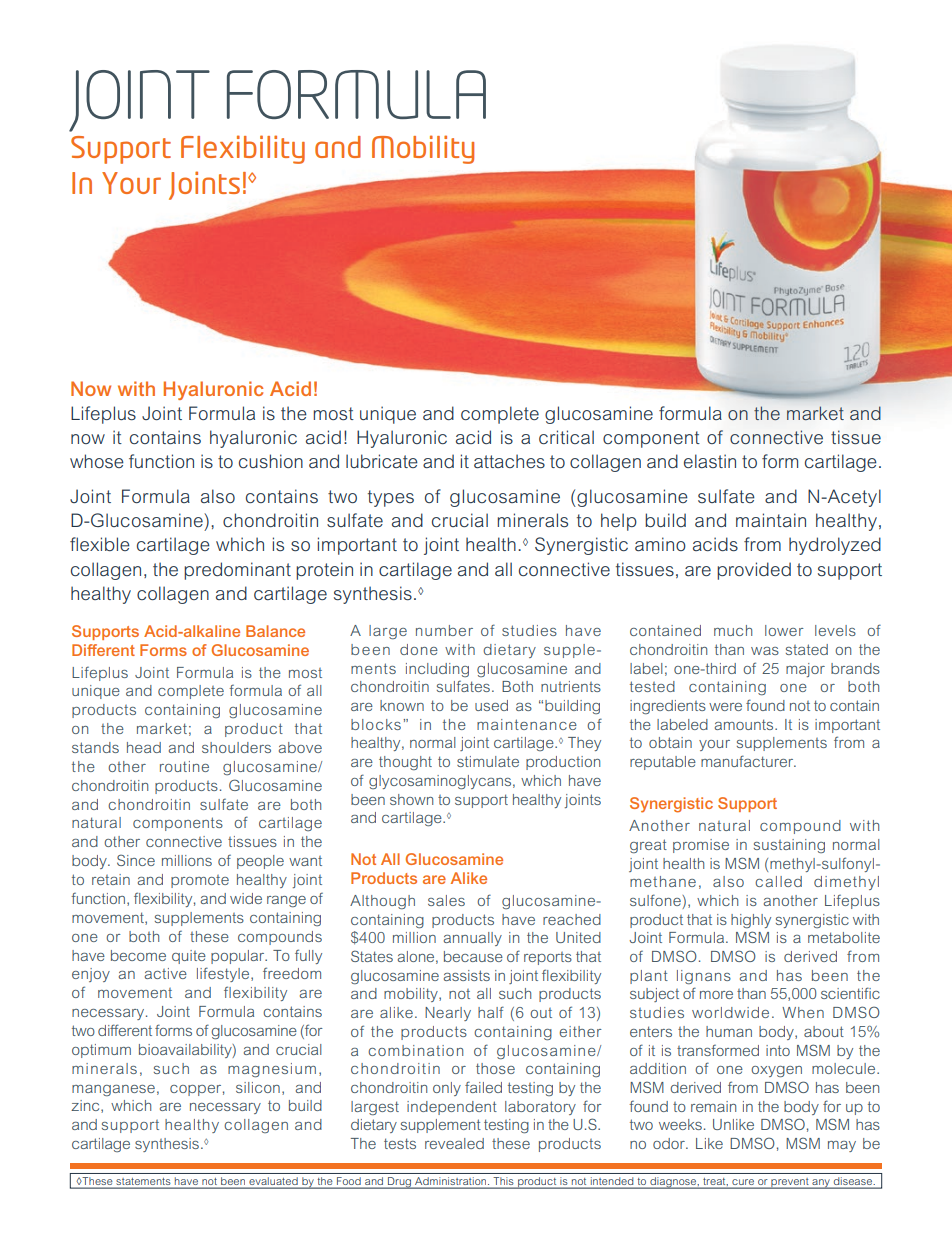 This page has height=1233, width=952. Describe the element at coordinates (200, 881) in the page. I see `promote` at that location.
